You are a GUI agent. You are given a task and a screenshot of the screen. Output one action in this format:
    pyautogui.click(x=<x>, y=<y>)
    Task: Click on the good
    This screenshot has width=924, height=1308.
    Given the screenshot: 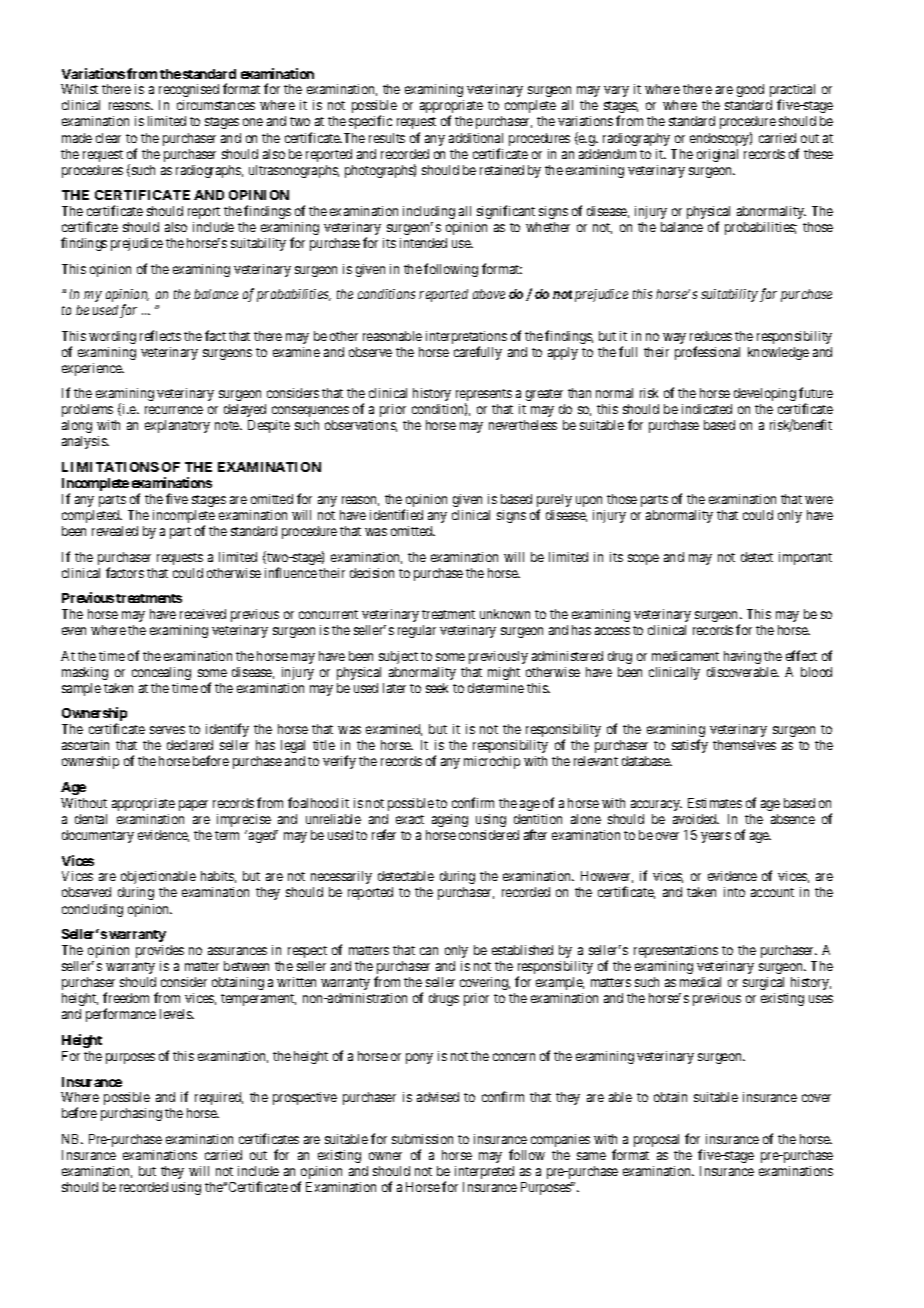 What is the action you would take?
    pyautogui.click(x=750, y=90)
